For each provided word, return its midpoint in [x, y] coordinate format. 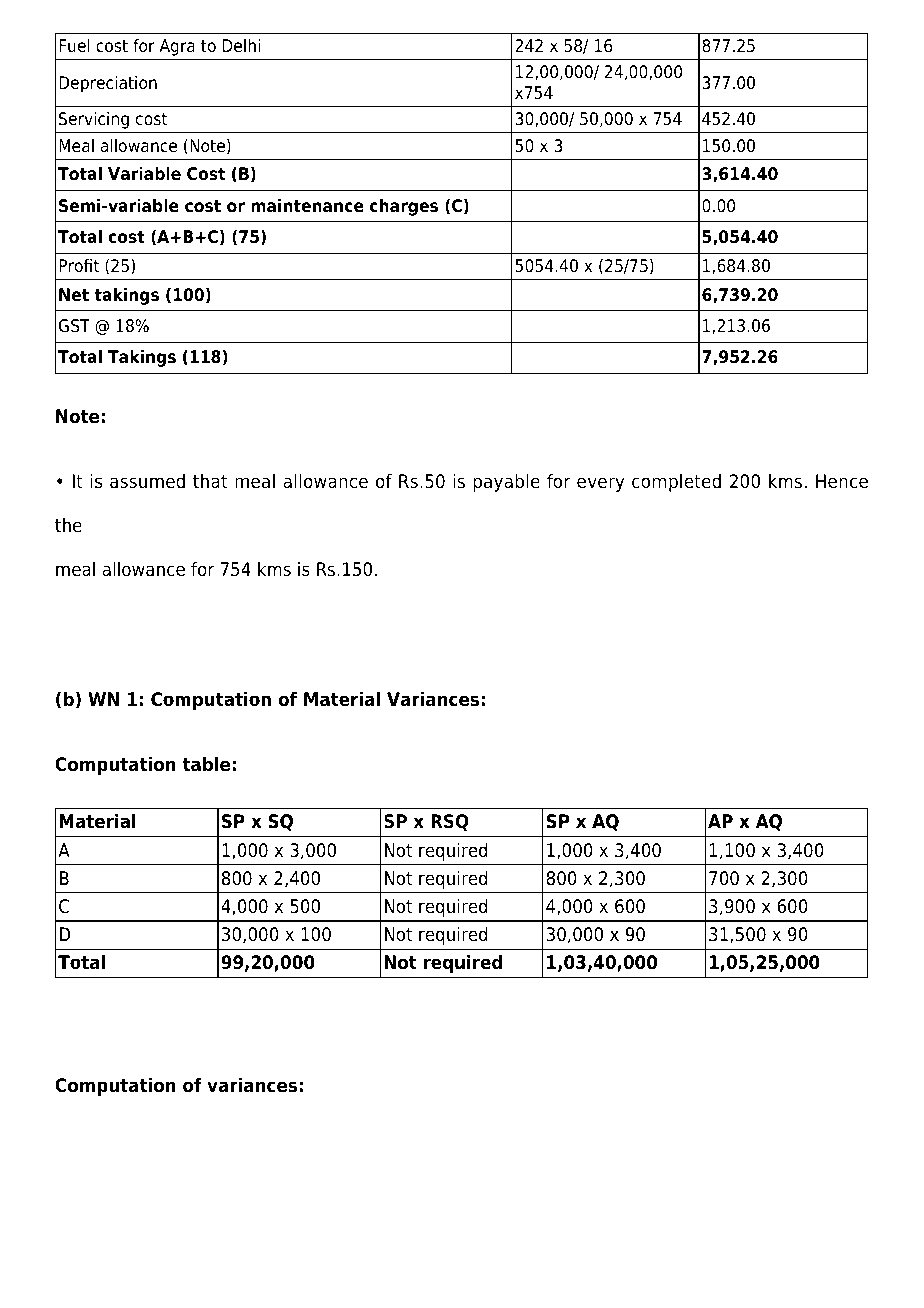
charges [404, 207]
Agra [177, 47]
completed [676, 483]
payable [506, 483]
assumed [147, 481]
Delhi [241, 46]
